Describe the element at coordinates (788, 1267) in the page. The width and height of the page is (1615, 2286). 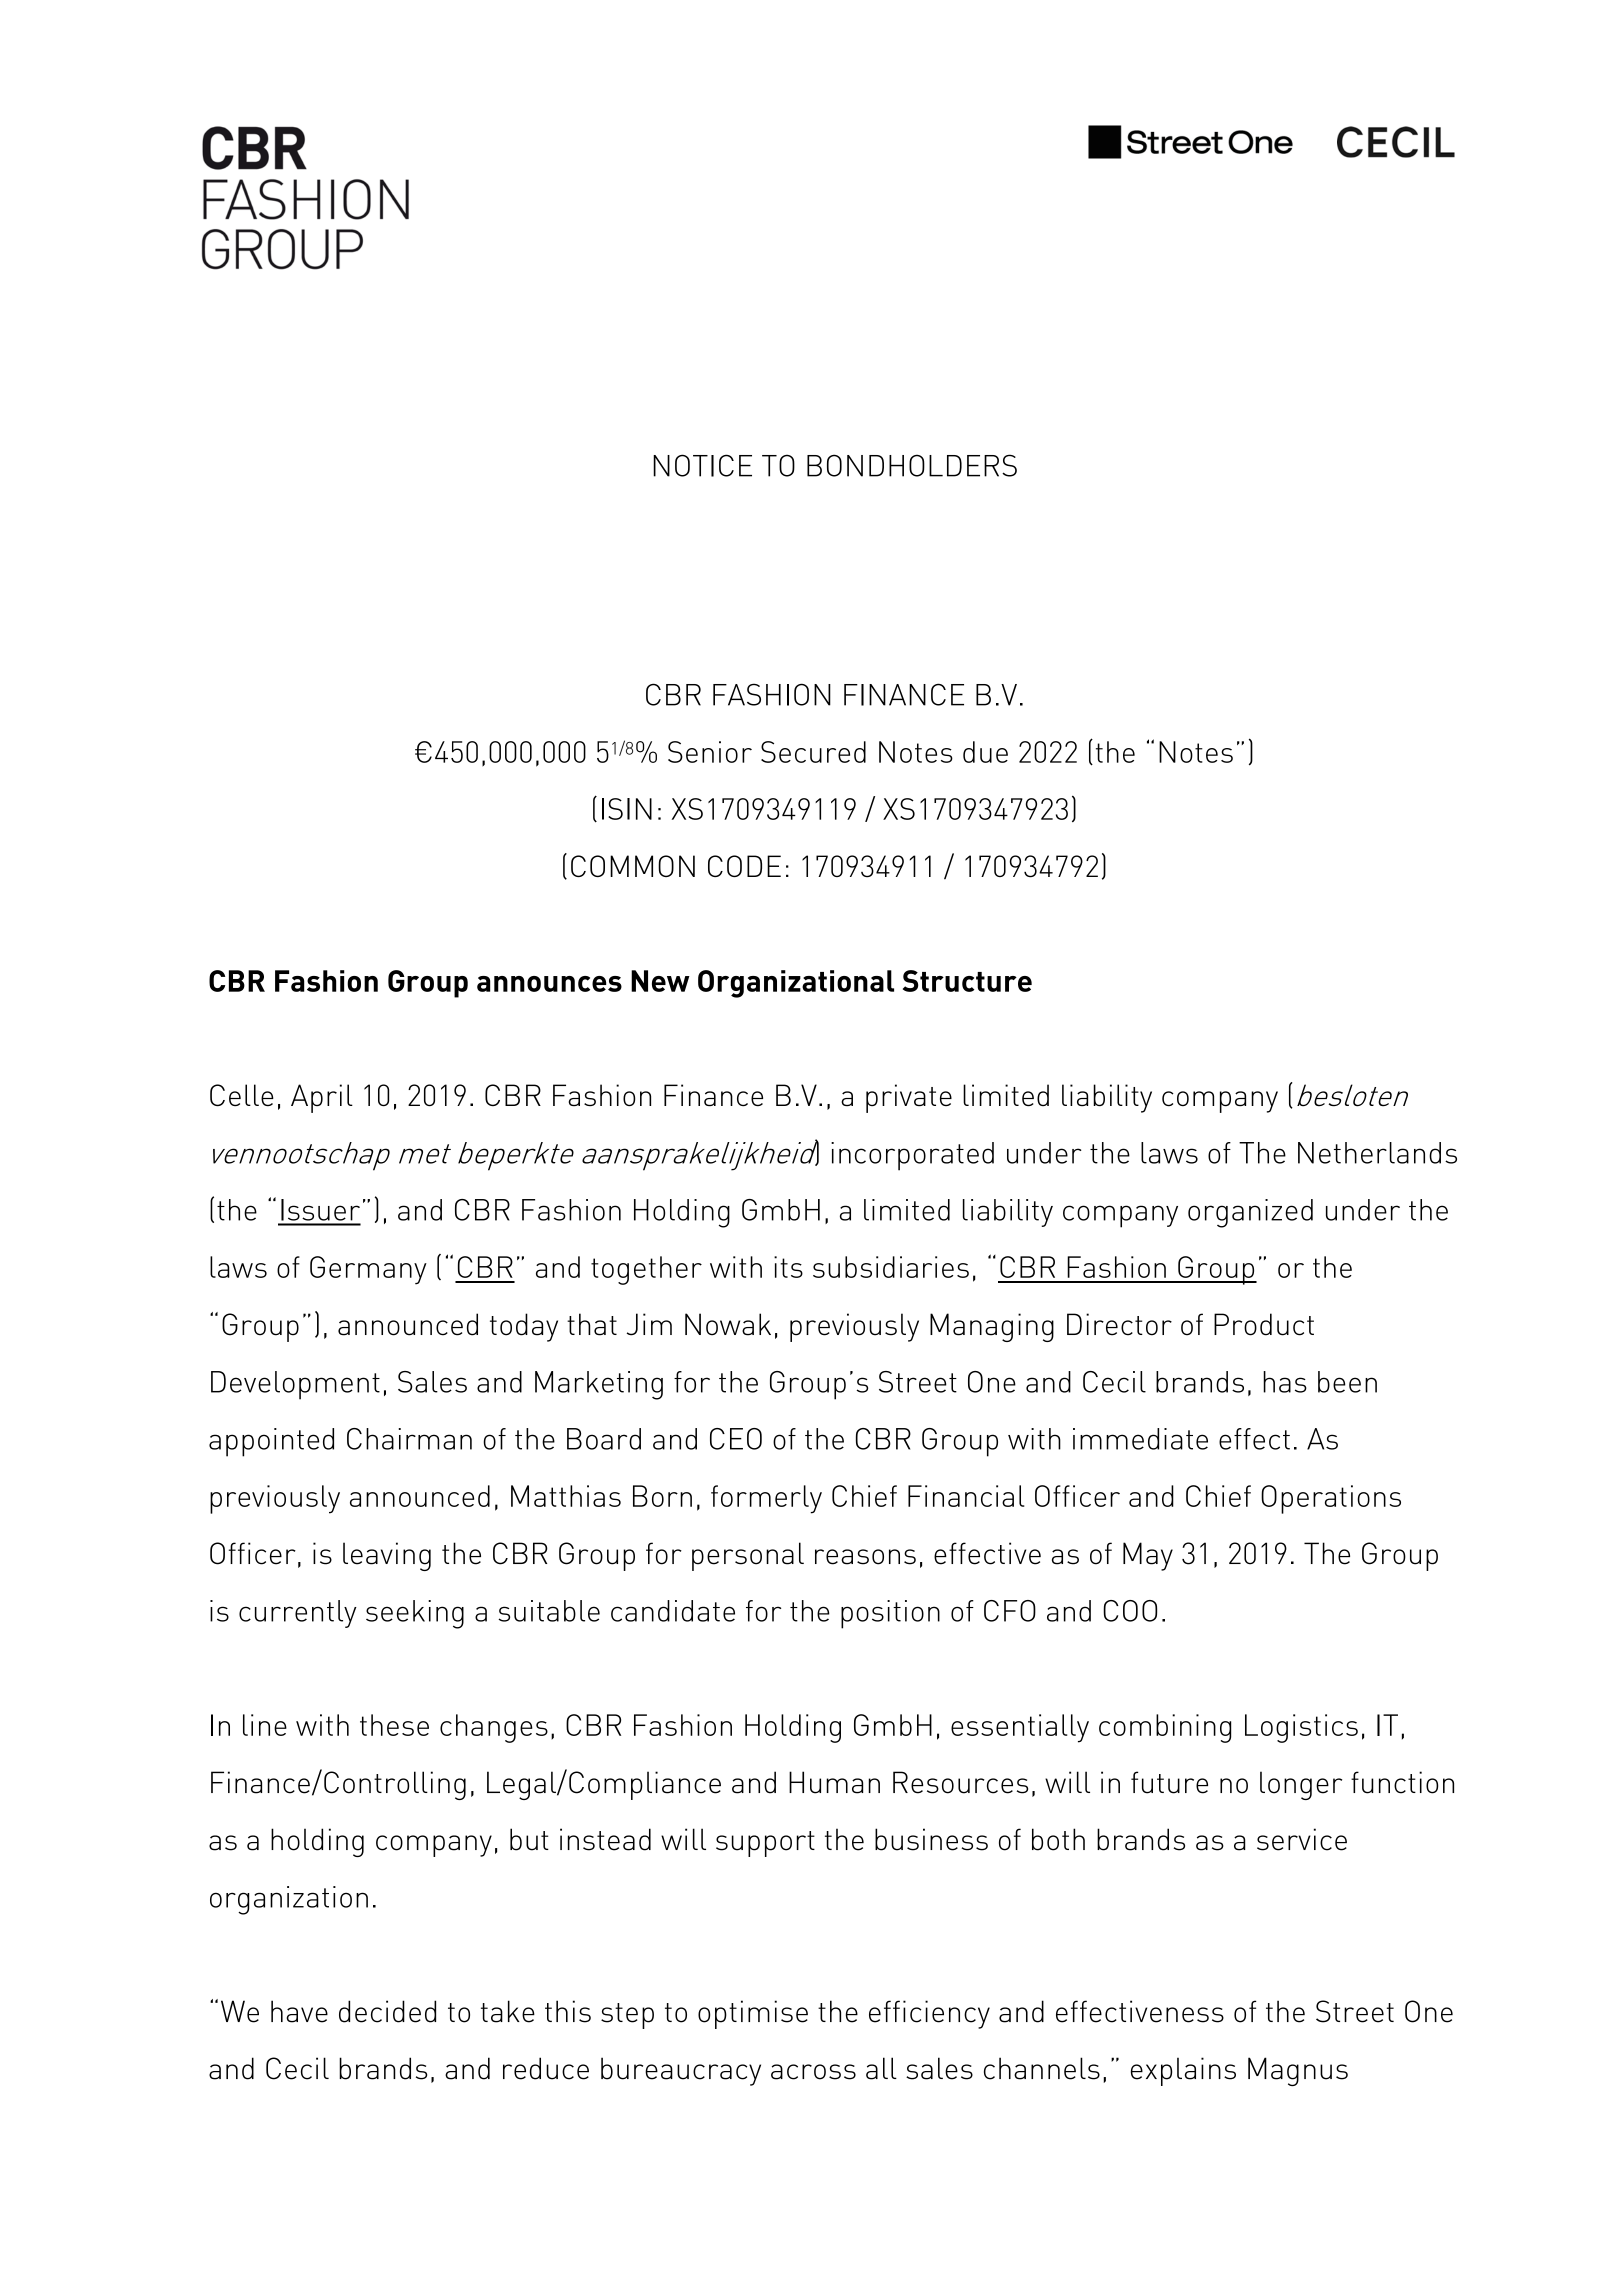
I see `its` at that location.
